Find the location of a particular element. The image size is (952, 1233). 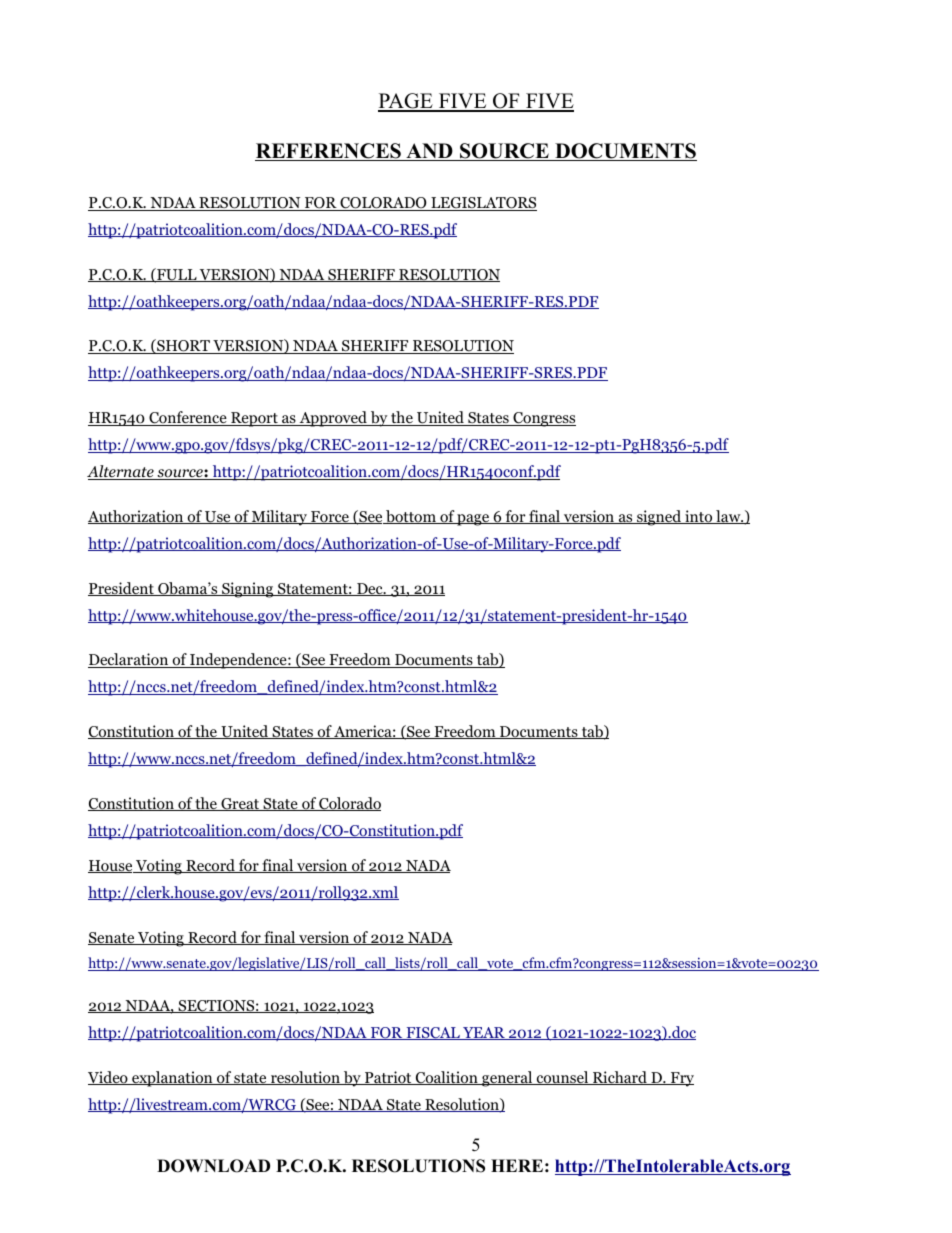

bottom is located at coordinates (411, 517).
